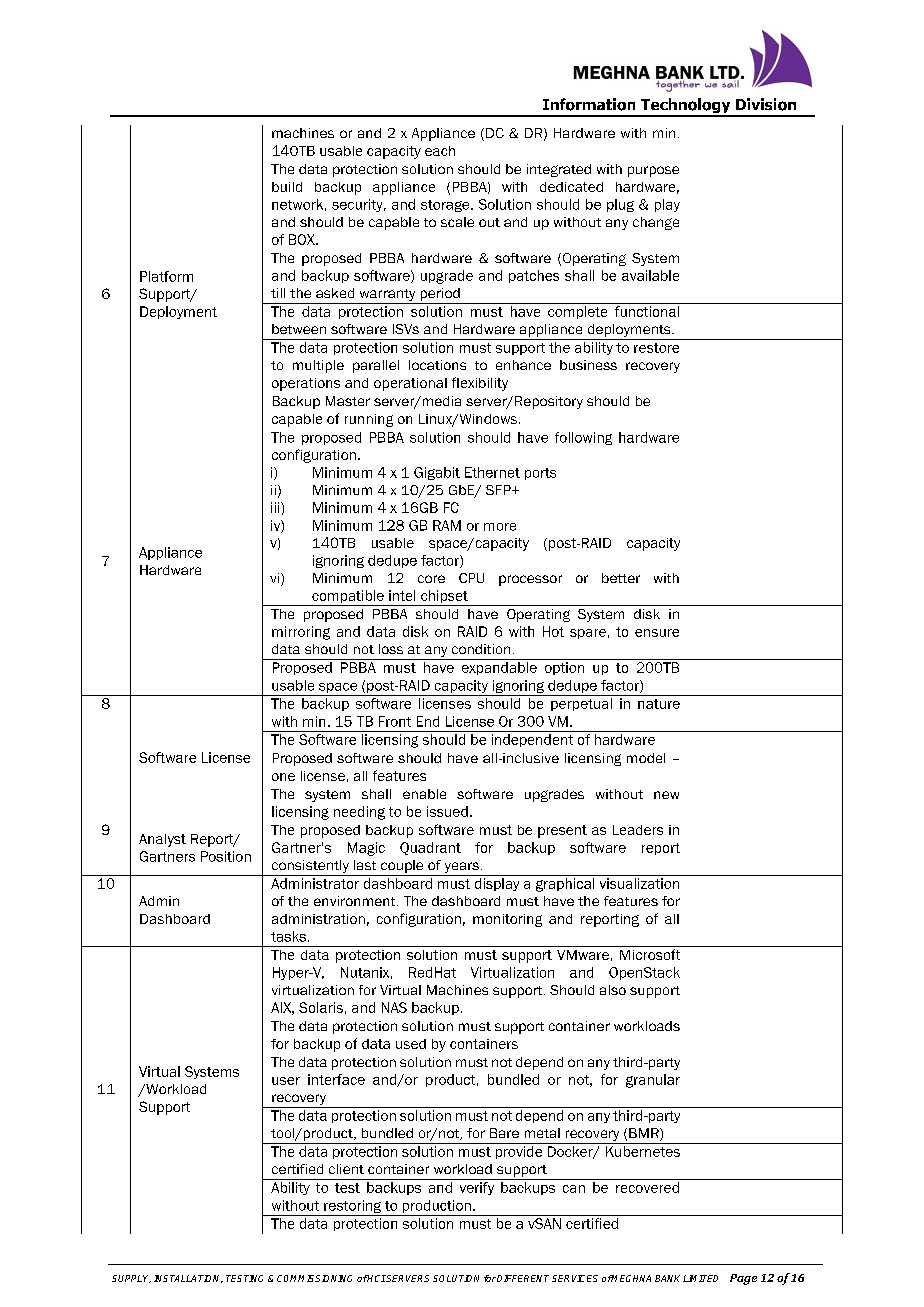 The height and width of the document is (1307, 924). I want to click on better, so click(621, 578).
